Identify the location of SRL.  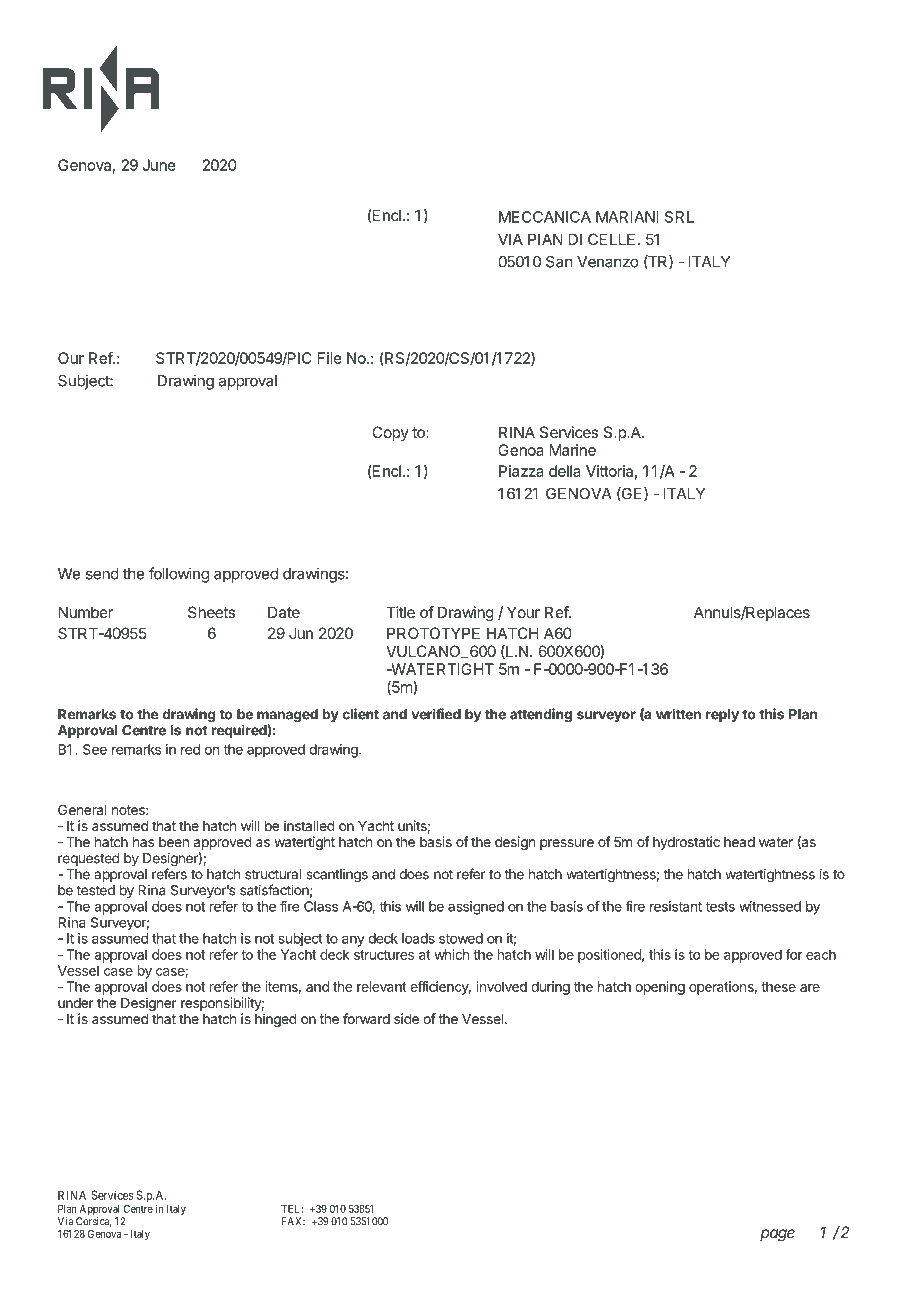
(679, 217).
